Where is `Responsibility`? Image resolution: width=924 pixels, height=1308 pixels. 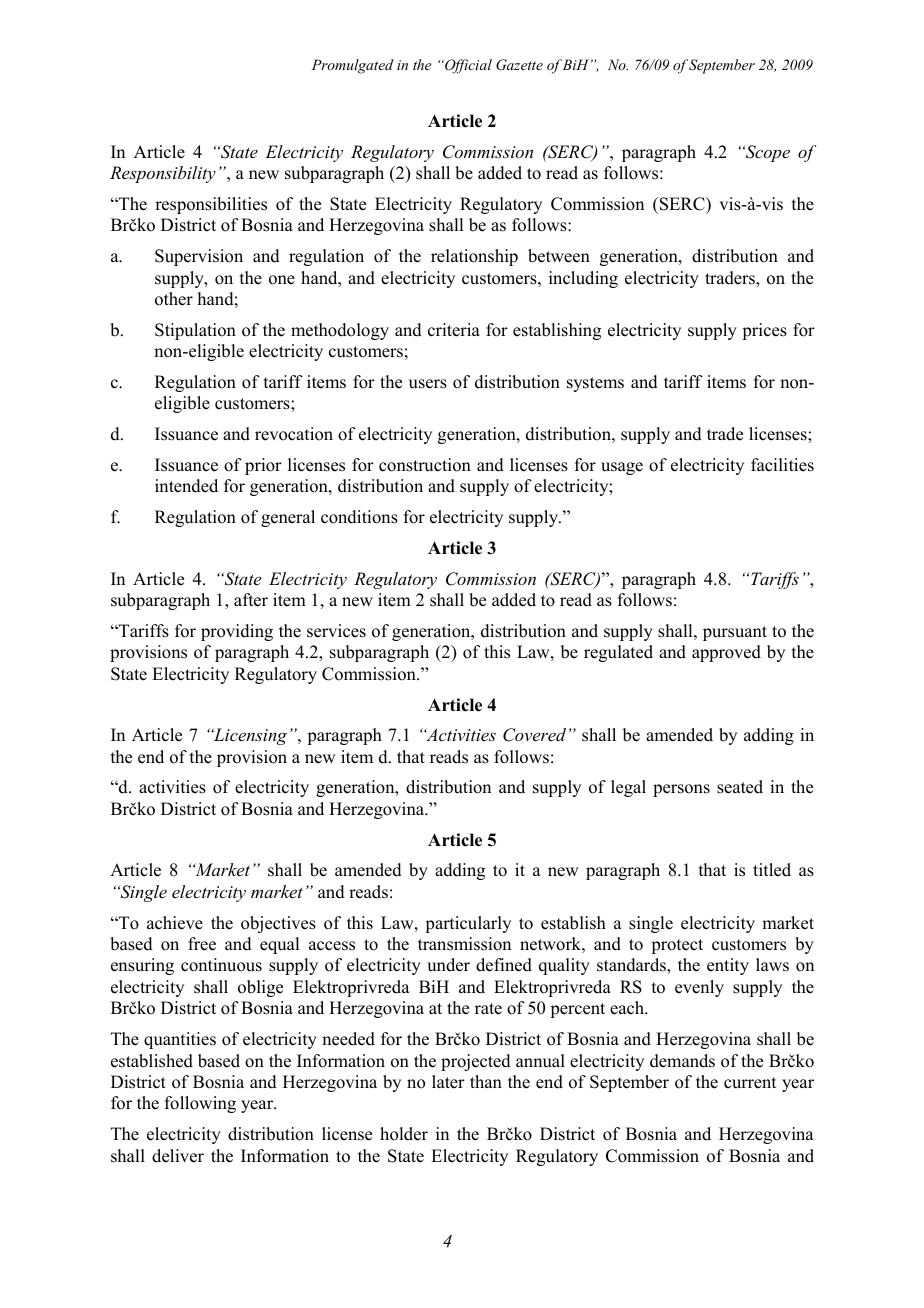 Responsibility is located at coordinates (163, 174).
